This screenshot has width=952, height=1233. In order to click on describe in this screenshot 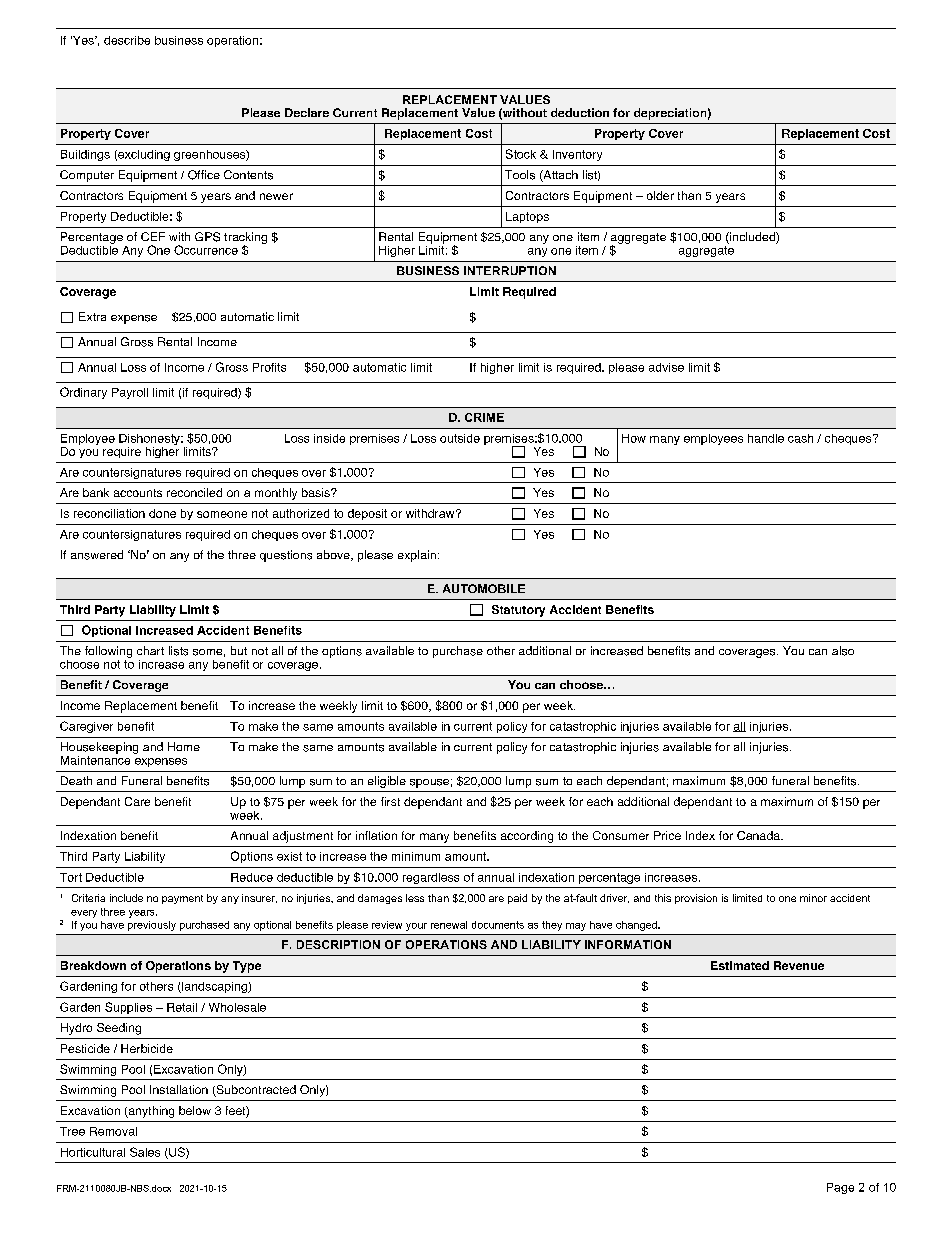, I will do `click(127, 40)`.
